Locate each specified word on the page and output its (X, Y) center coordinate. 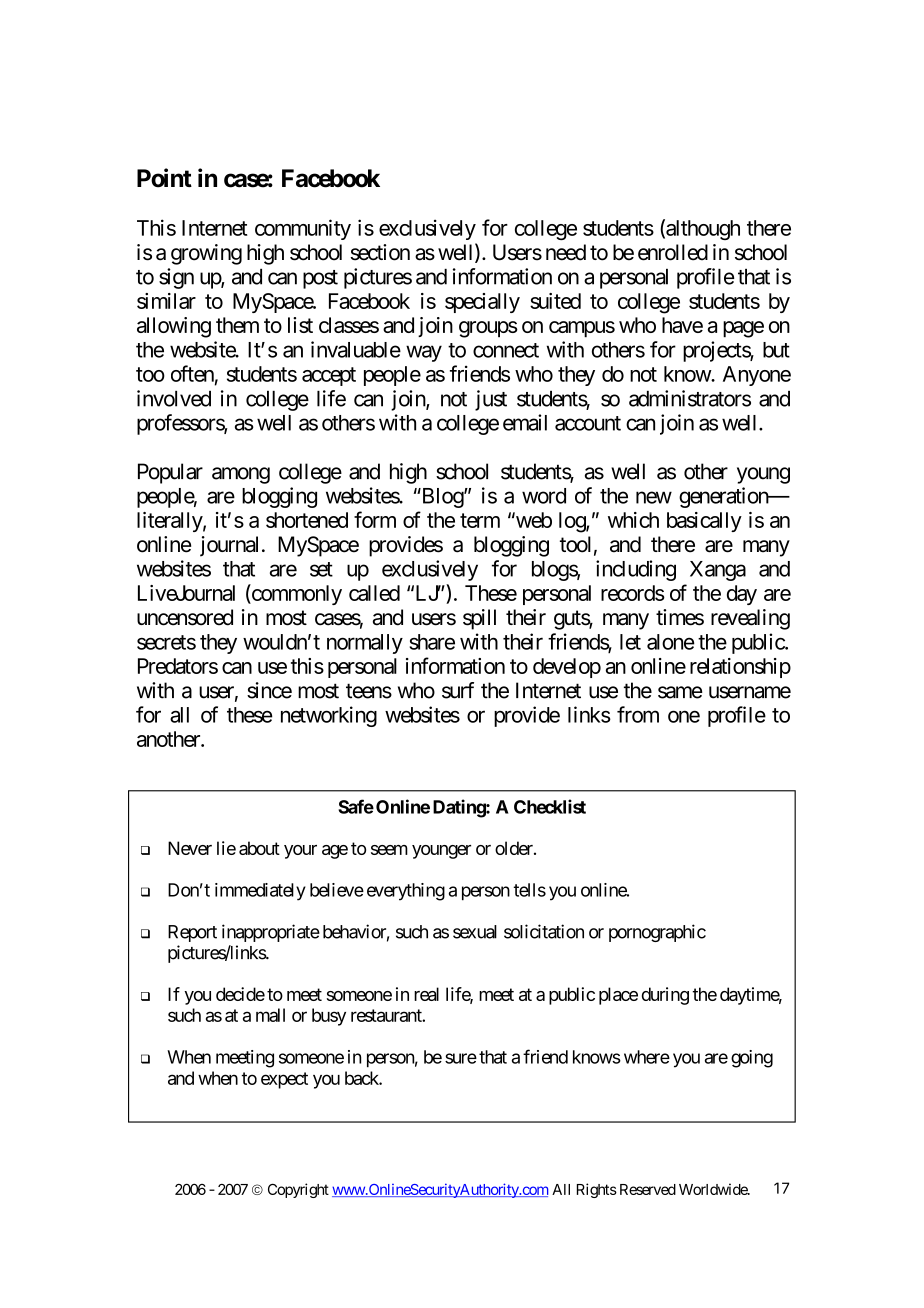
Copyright (298, 1190)
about (259, 848)
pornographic (657, 933)
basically (704, 522)
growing (206, 254)
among (241, 475)
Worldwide (714, 1189)
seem (389, 850)
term (480, 520)
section (380, 252)
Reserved (648, 1189)
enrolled (673, 252)
